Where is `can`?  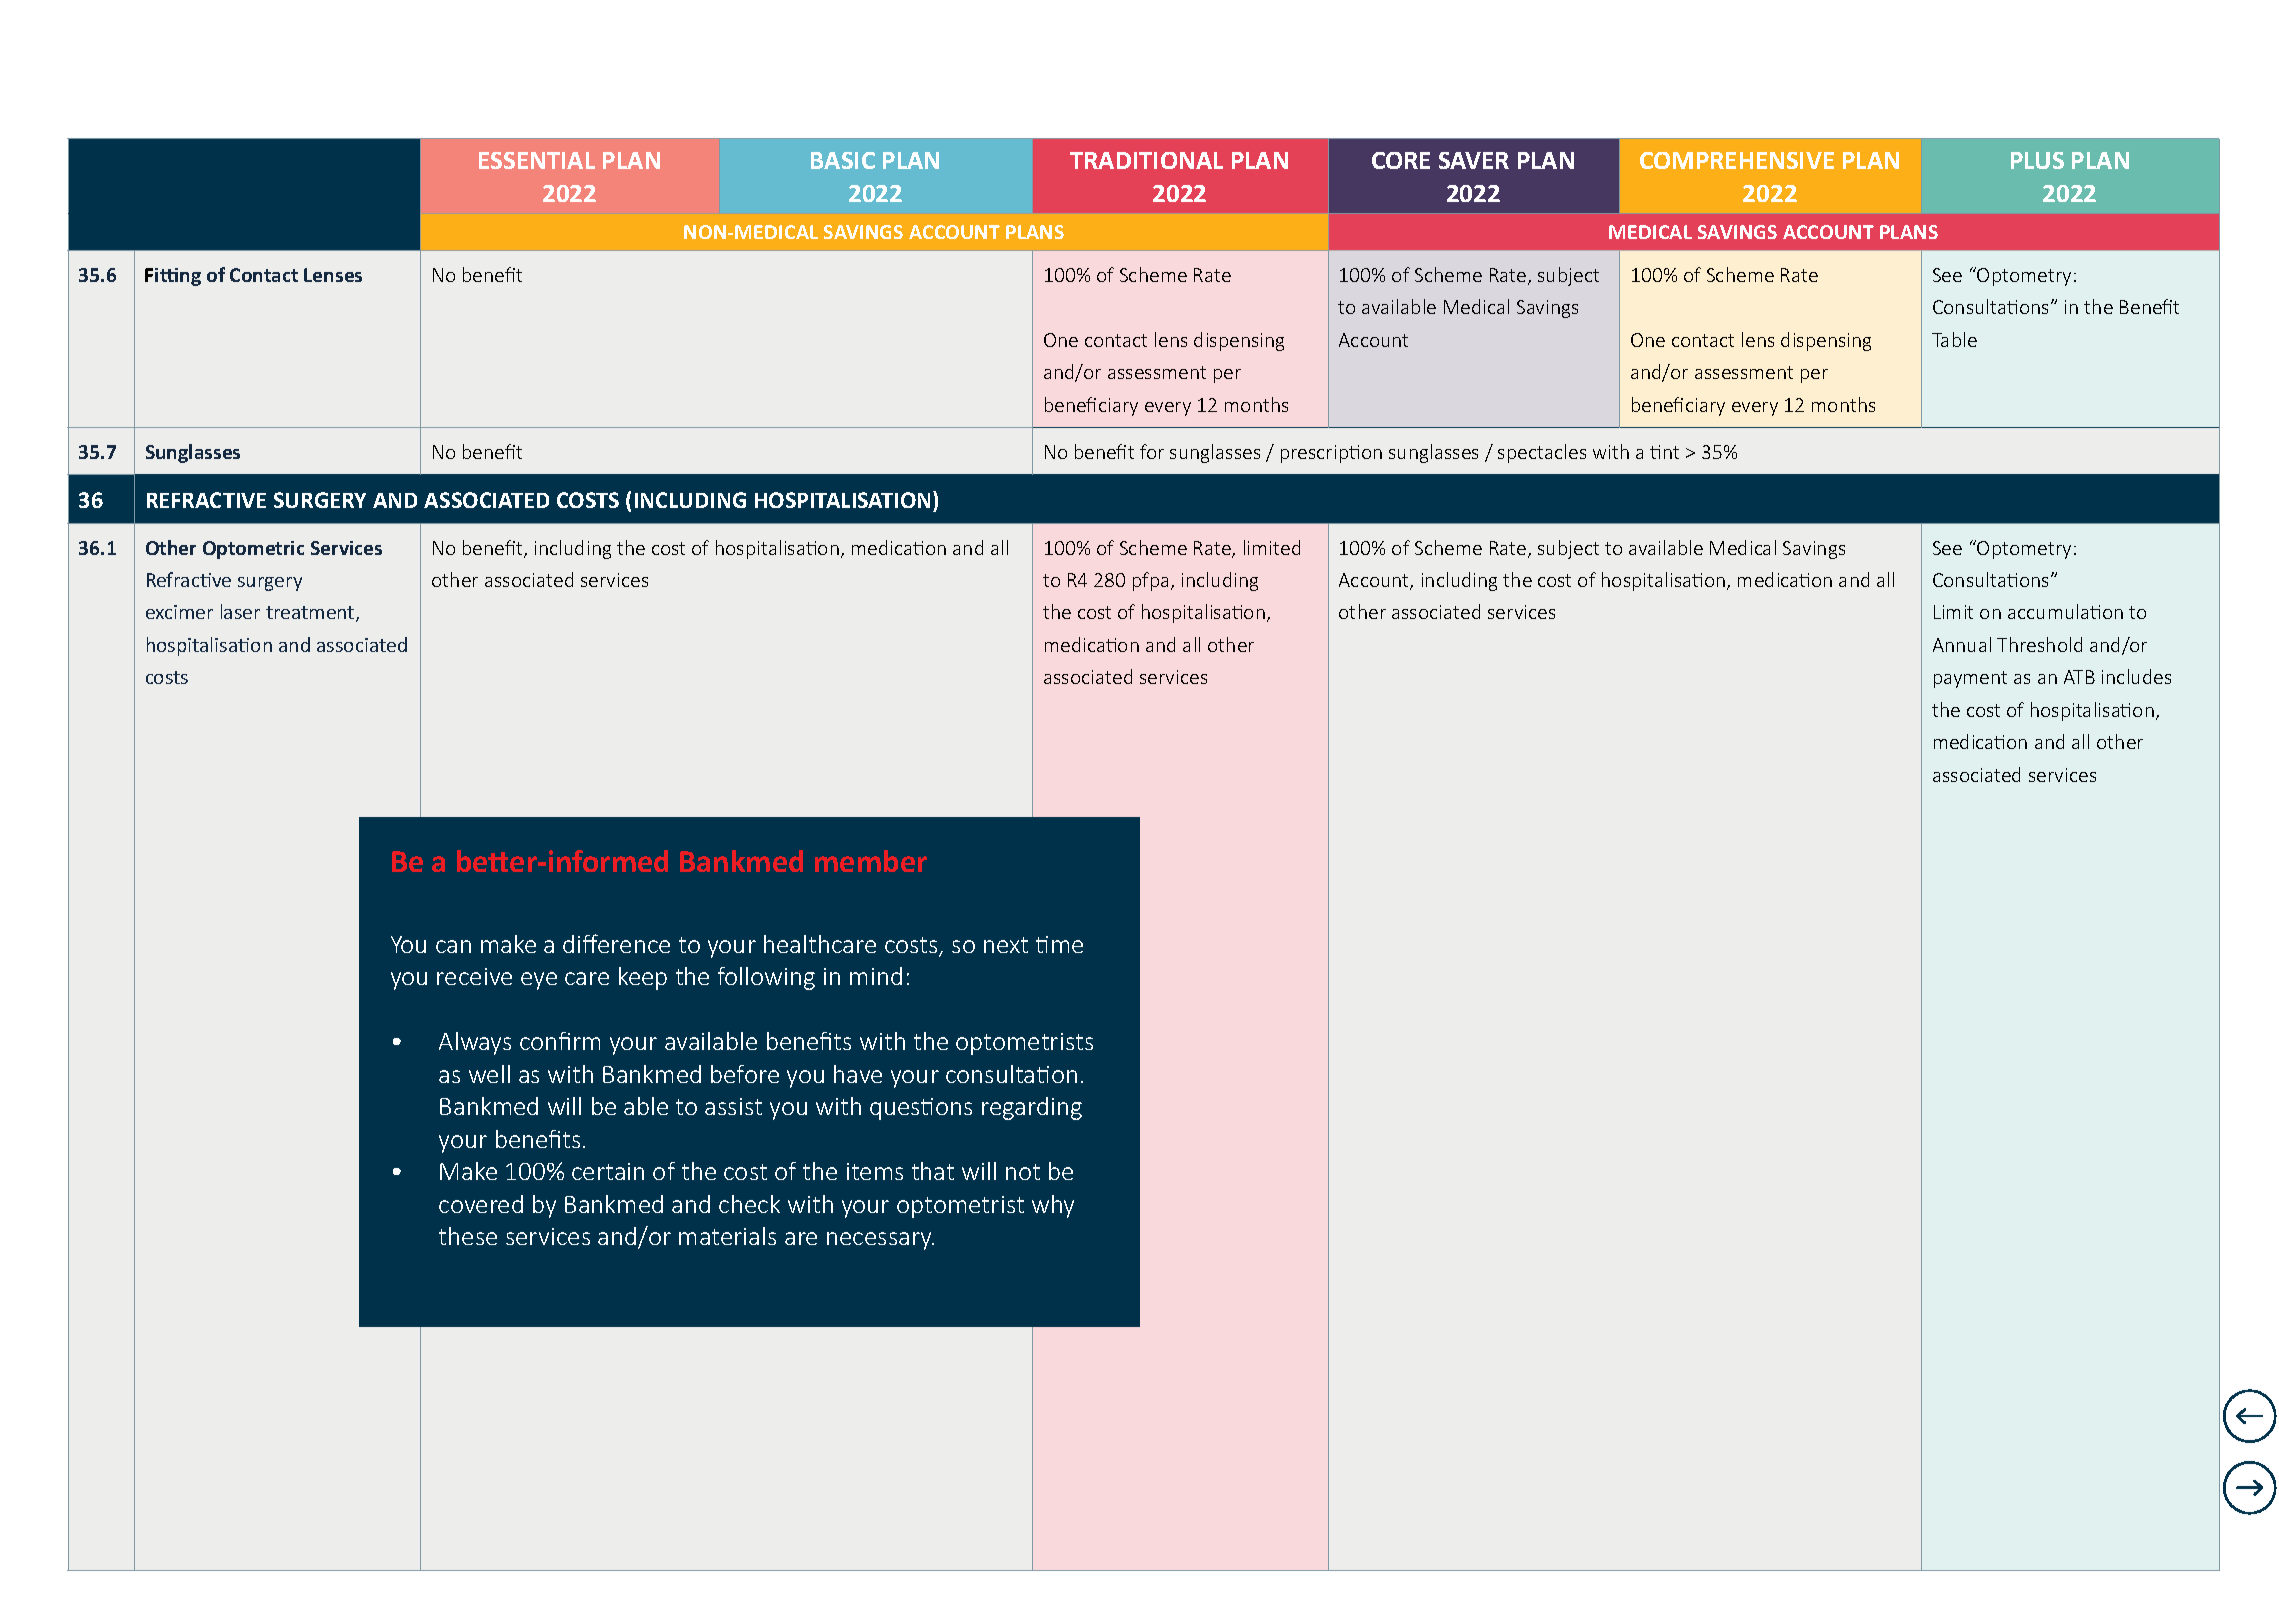 can is located at coordinates (453, 946).
